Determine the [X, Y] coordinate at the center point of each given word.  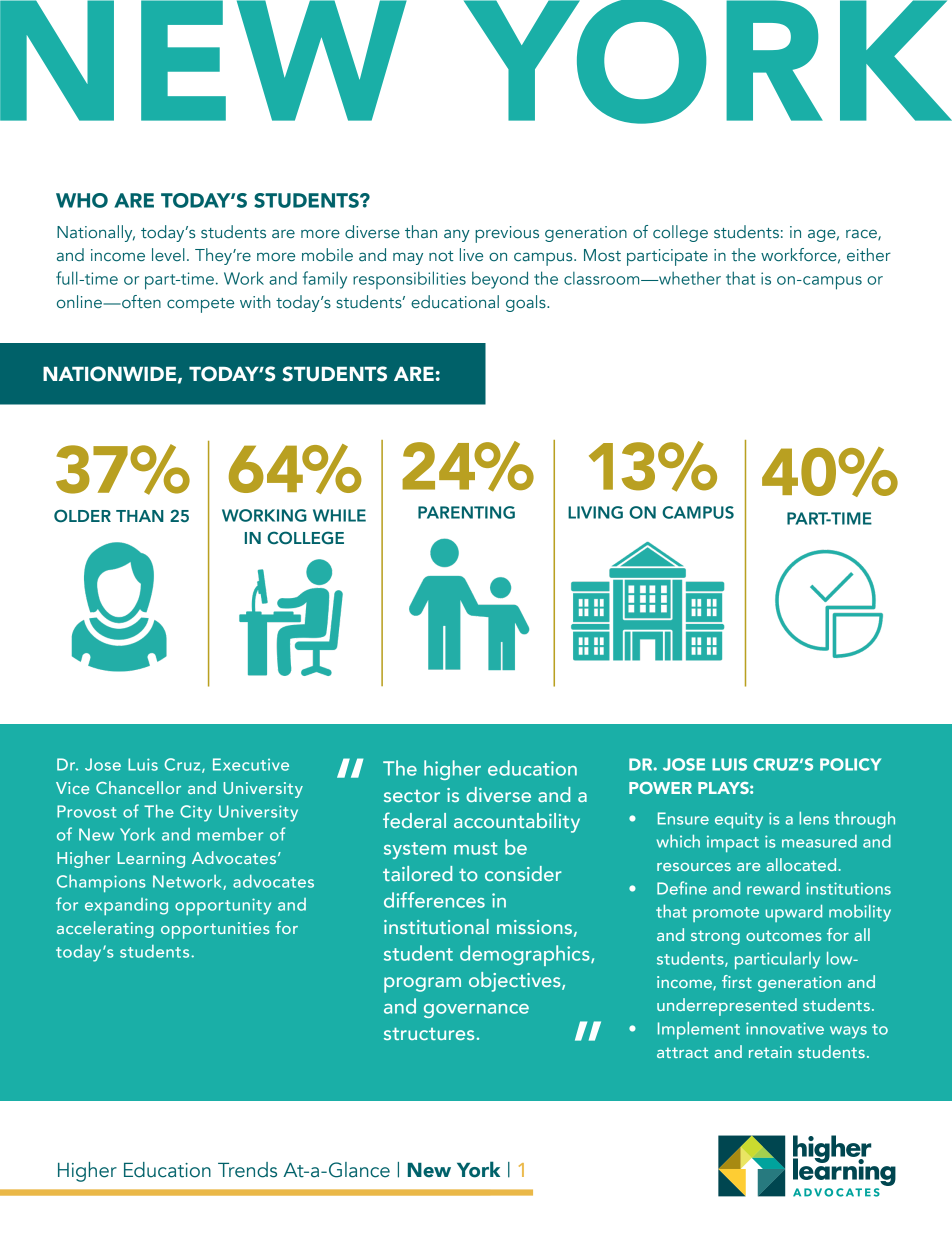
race [862, 234]
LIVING [595, 512]
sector [412, 796]
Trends [247, 1170]
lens [814, 818]
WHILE [339, 515]
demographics [526, 955]
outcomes [784, 935]
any [457, 235]
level [168, 254]
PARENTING [466, 512]
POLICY [850, 764]
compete [200, 305]
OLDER [82, 516]
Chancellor [138, 787]
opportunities [215, 930]
